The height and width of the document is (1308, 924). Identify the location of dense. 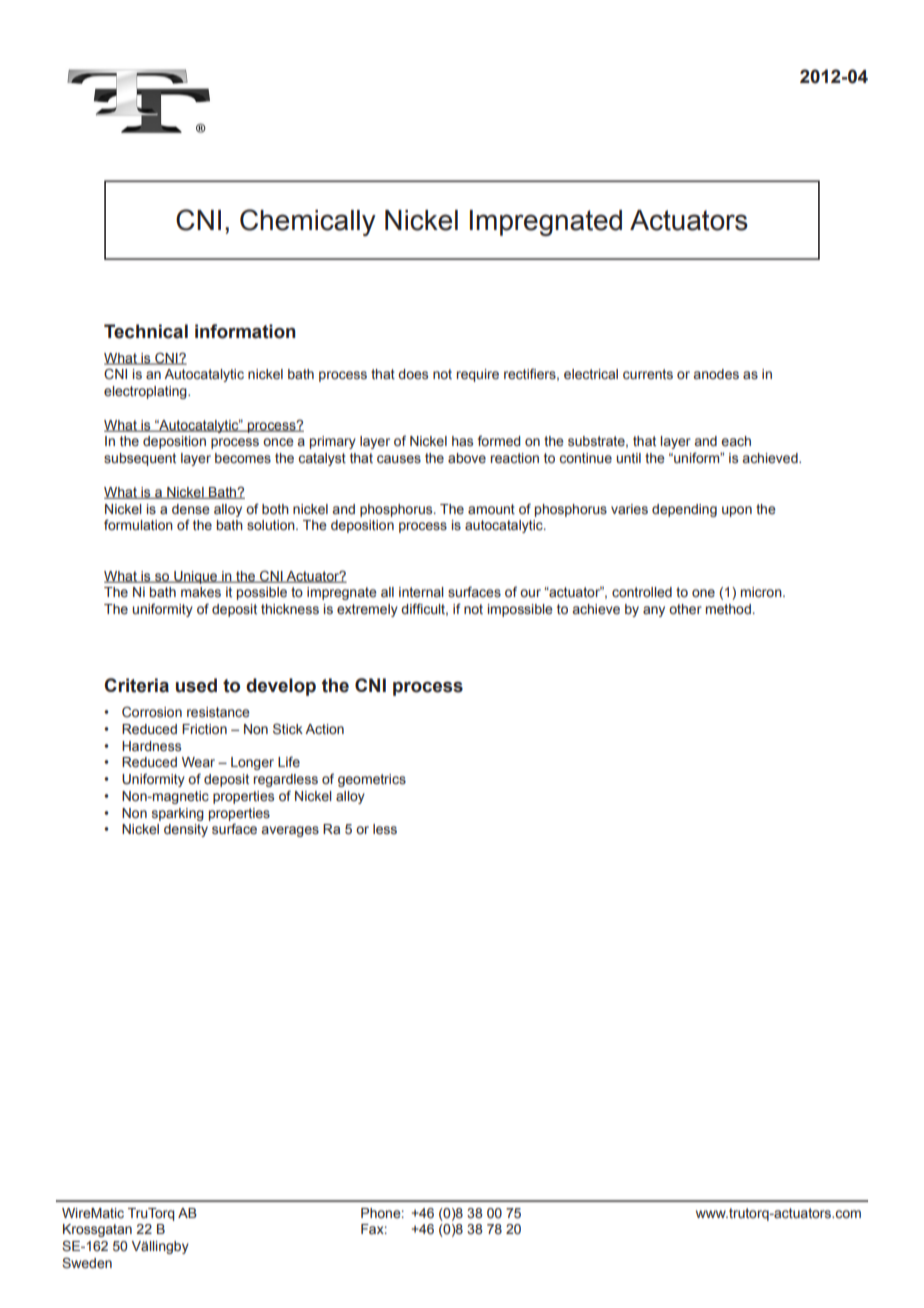
(191, 509).
